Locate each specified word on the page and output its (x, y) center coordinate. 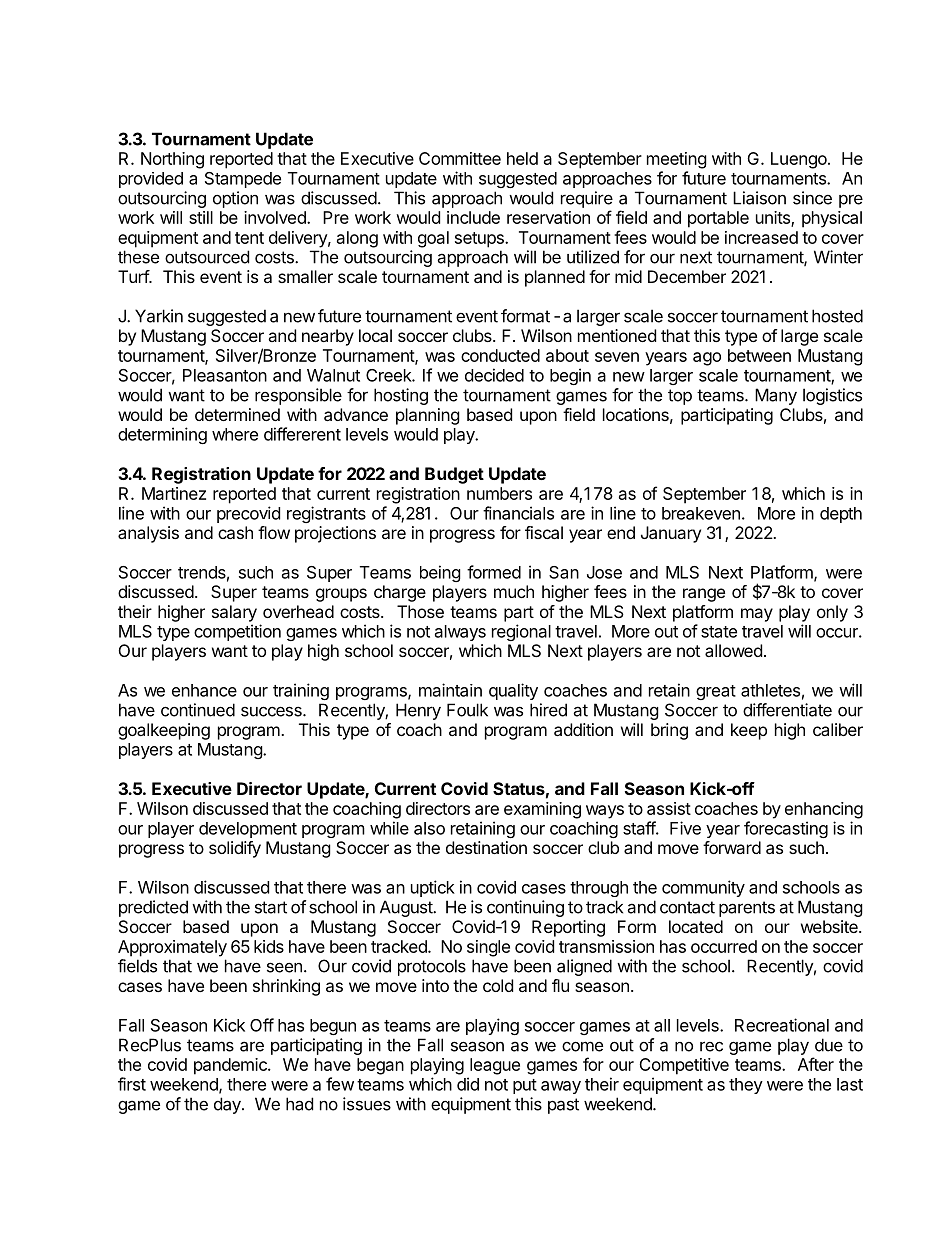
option (235, 199)
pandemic (231, 1066)
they (746, 1086)
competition (237, 632)
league (495, 1066)
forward (732, 847)
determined (237, 414)
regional (521, 632)
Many (776, 396)
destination (486, 847)
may (757, 615)
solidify (235, 849)
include (473, 217)
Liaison (759, 198)
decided (494, 375)
